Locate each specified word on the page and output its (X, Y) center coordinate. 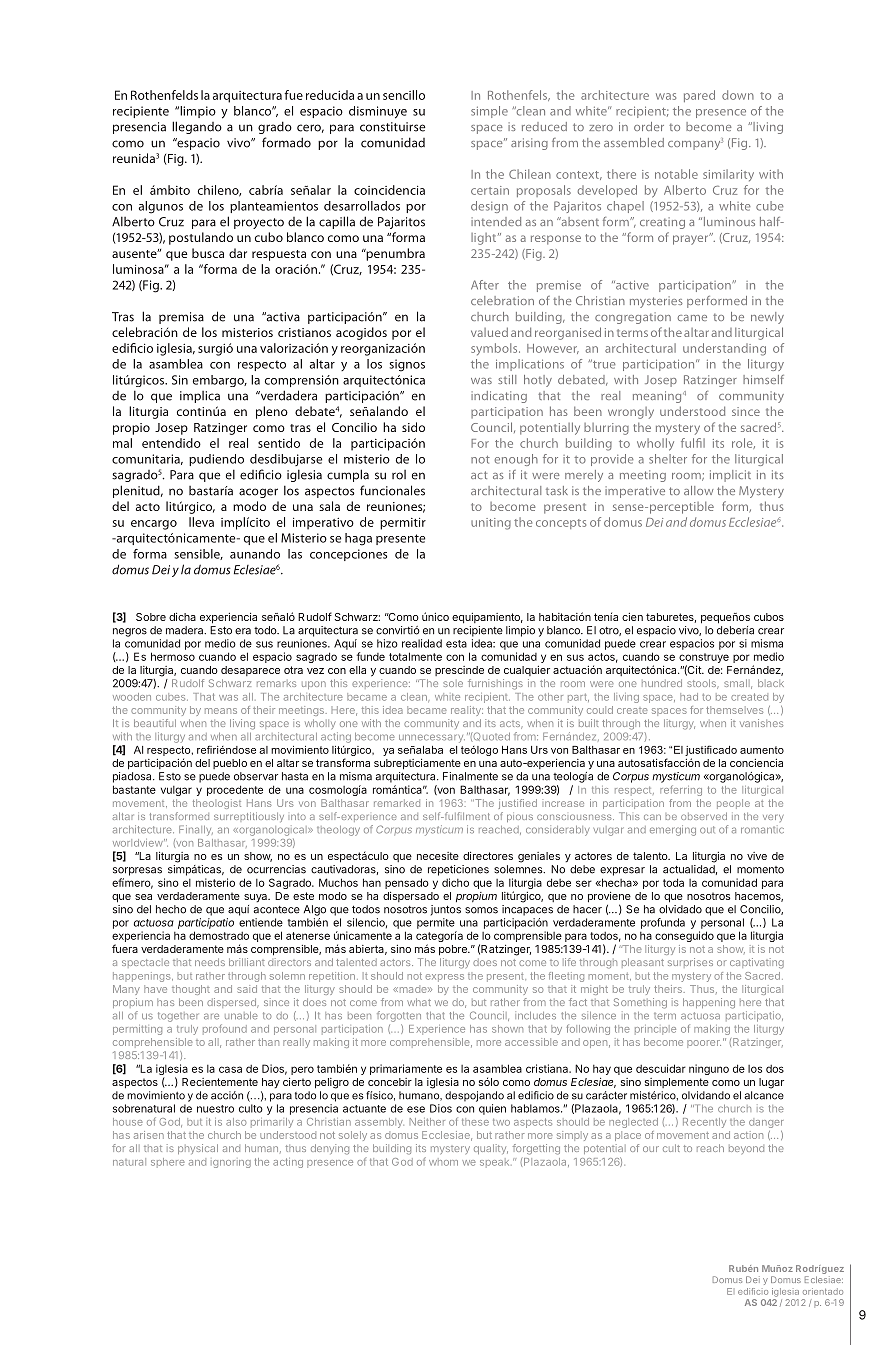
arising (529, 144)
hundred (662, 683)
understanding (724, 349)
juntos (446, 910)
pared (699, 96)
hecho (171, 909)
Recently (704, 1123)
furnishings (495, 684)
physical (198, 1149)
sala (329, 506)
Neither (427, 1122)
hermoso (173, 656)
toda (673, 882)
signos (407, 365)
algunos (161, 207)
